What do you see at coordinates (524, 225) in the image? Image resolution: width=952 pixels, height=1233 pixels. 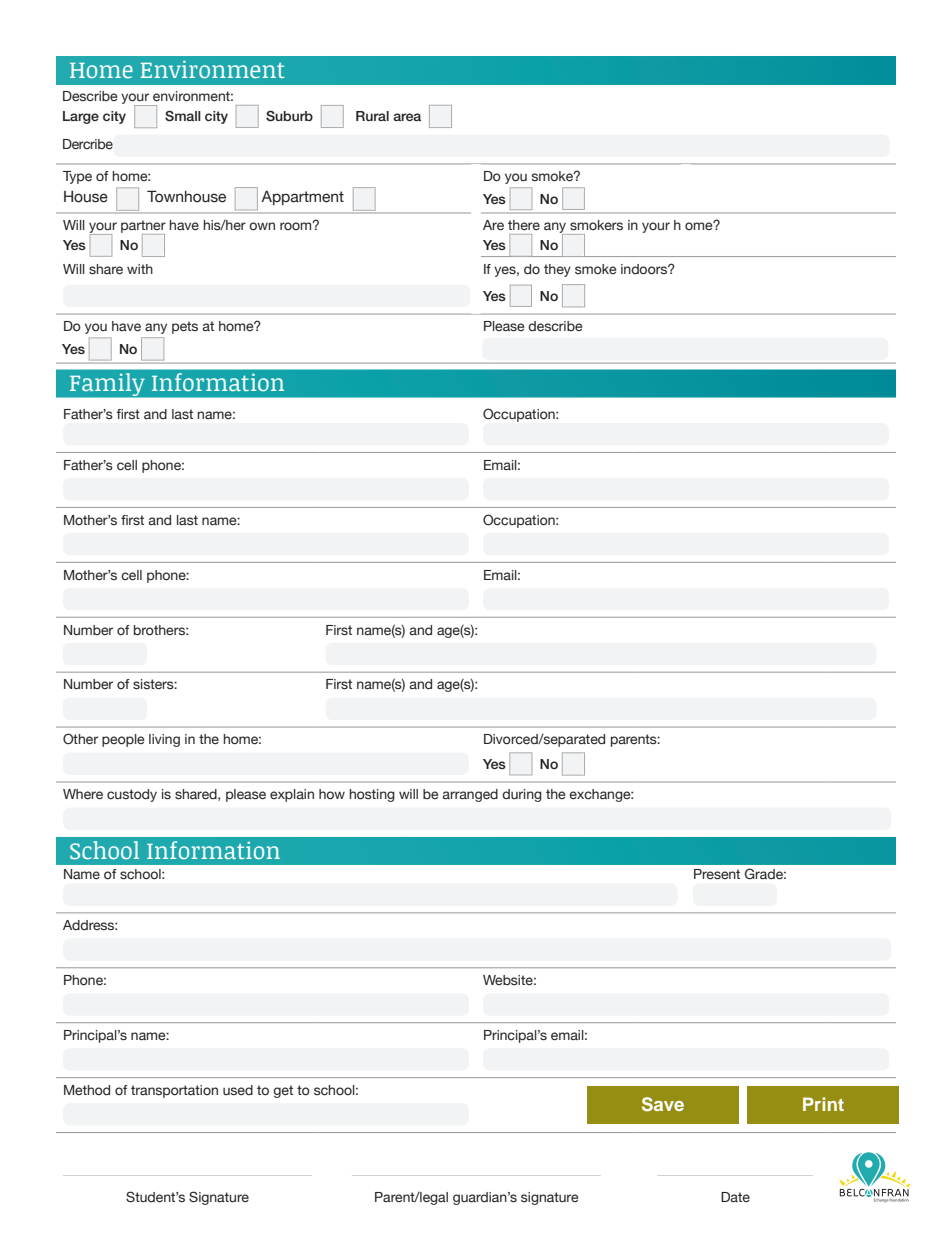 I see `there` at bounding box center [524, 225].
